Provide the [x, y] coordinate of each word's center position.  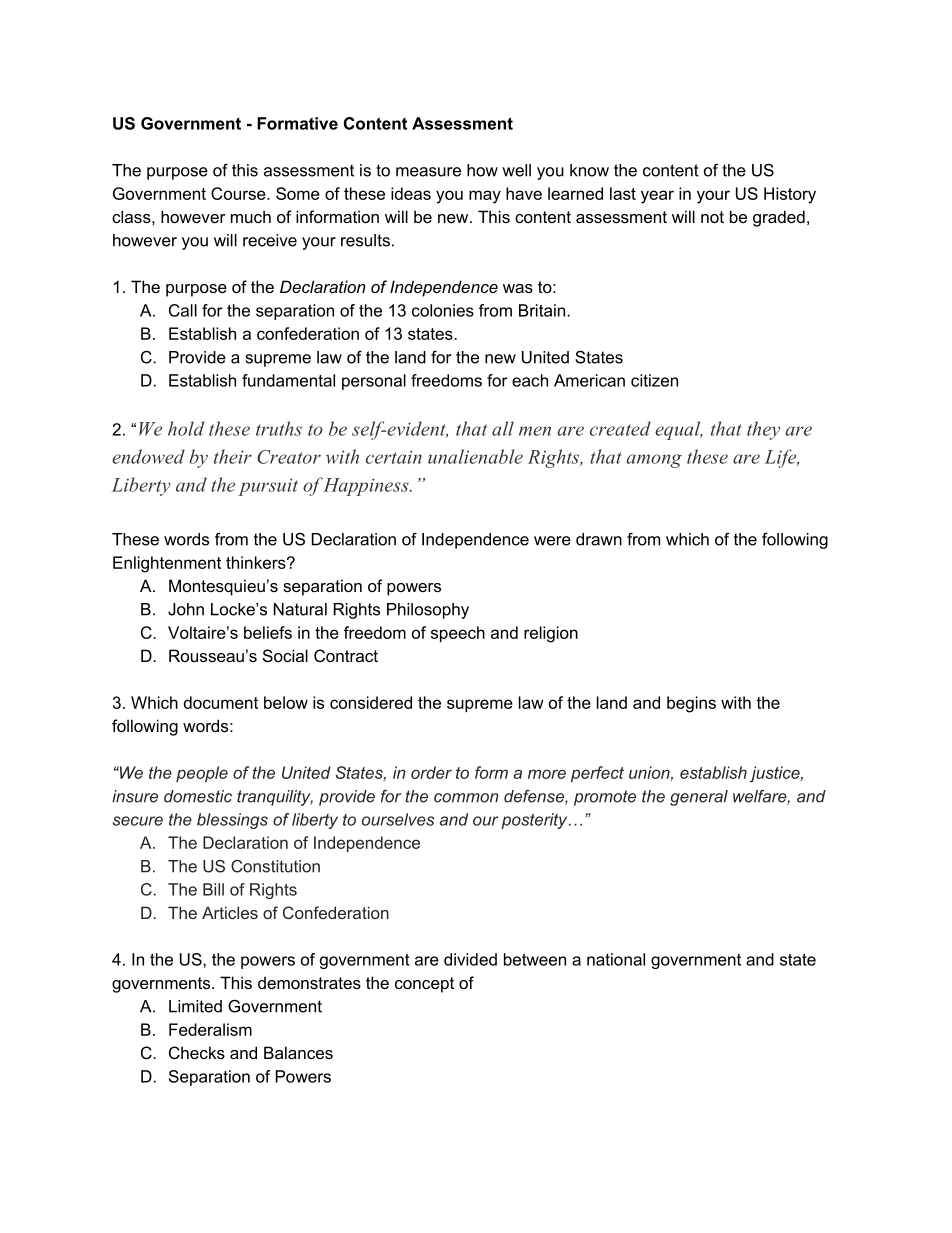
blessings [232, 821]
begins [691, 704]
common [466, 798]
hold [186, 428]
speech [458, 634]
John [186, 609]
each [530, 380]
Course [239, 193]
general [699, 798]
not [712, 217]
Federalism [210, 1029]
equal [679, 430]
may [485, 197]
